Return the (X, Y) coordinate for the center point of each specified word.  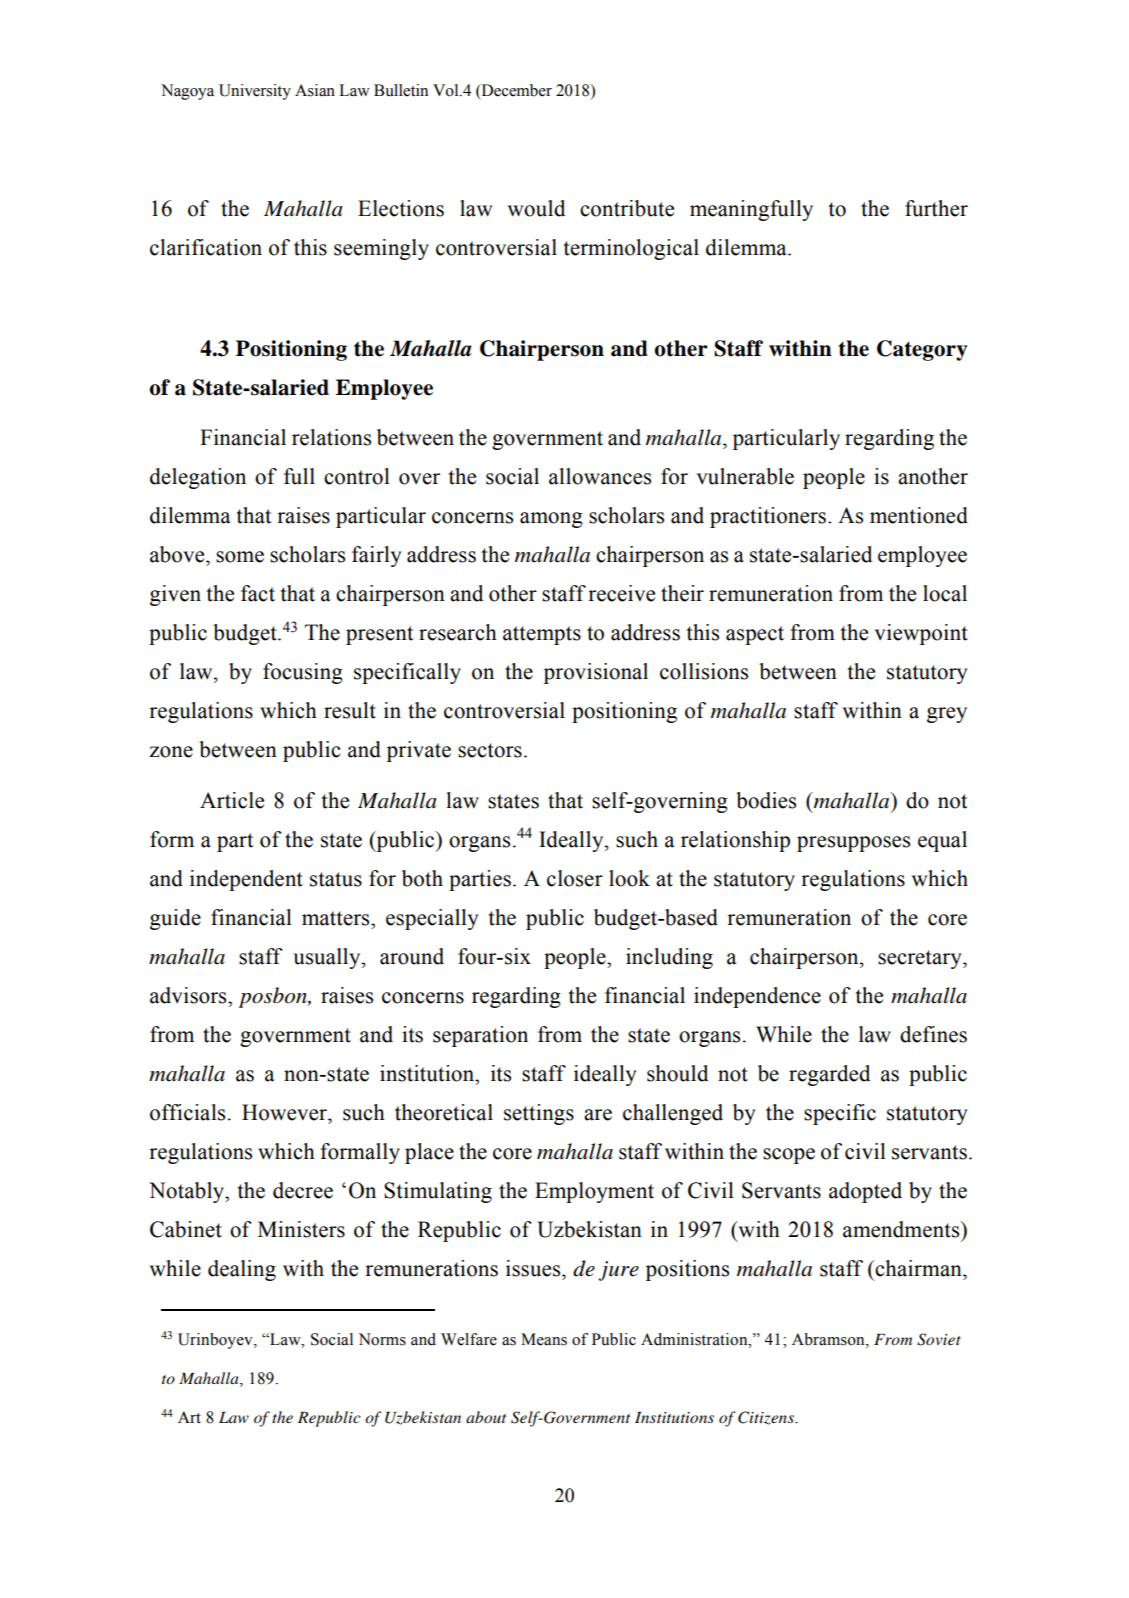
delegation (198, 478)
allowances (600, 476)
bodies (766, 800)
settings (539, 1114)
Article (232, 800)
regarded (829, 1075)
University (255, 92)
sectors (490, 750)
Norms (382, 1339)
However (285, 1112)
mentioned (919, 515)
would (536, 208)
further (936, 208)
